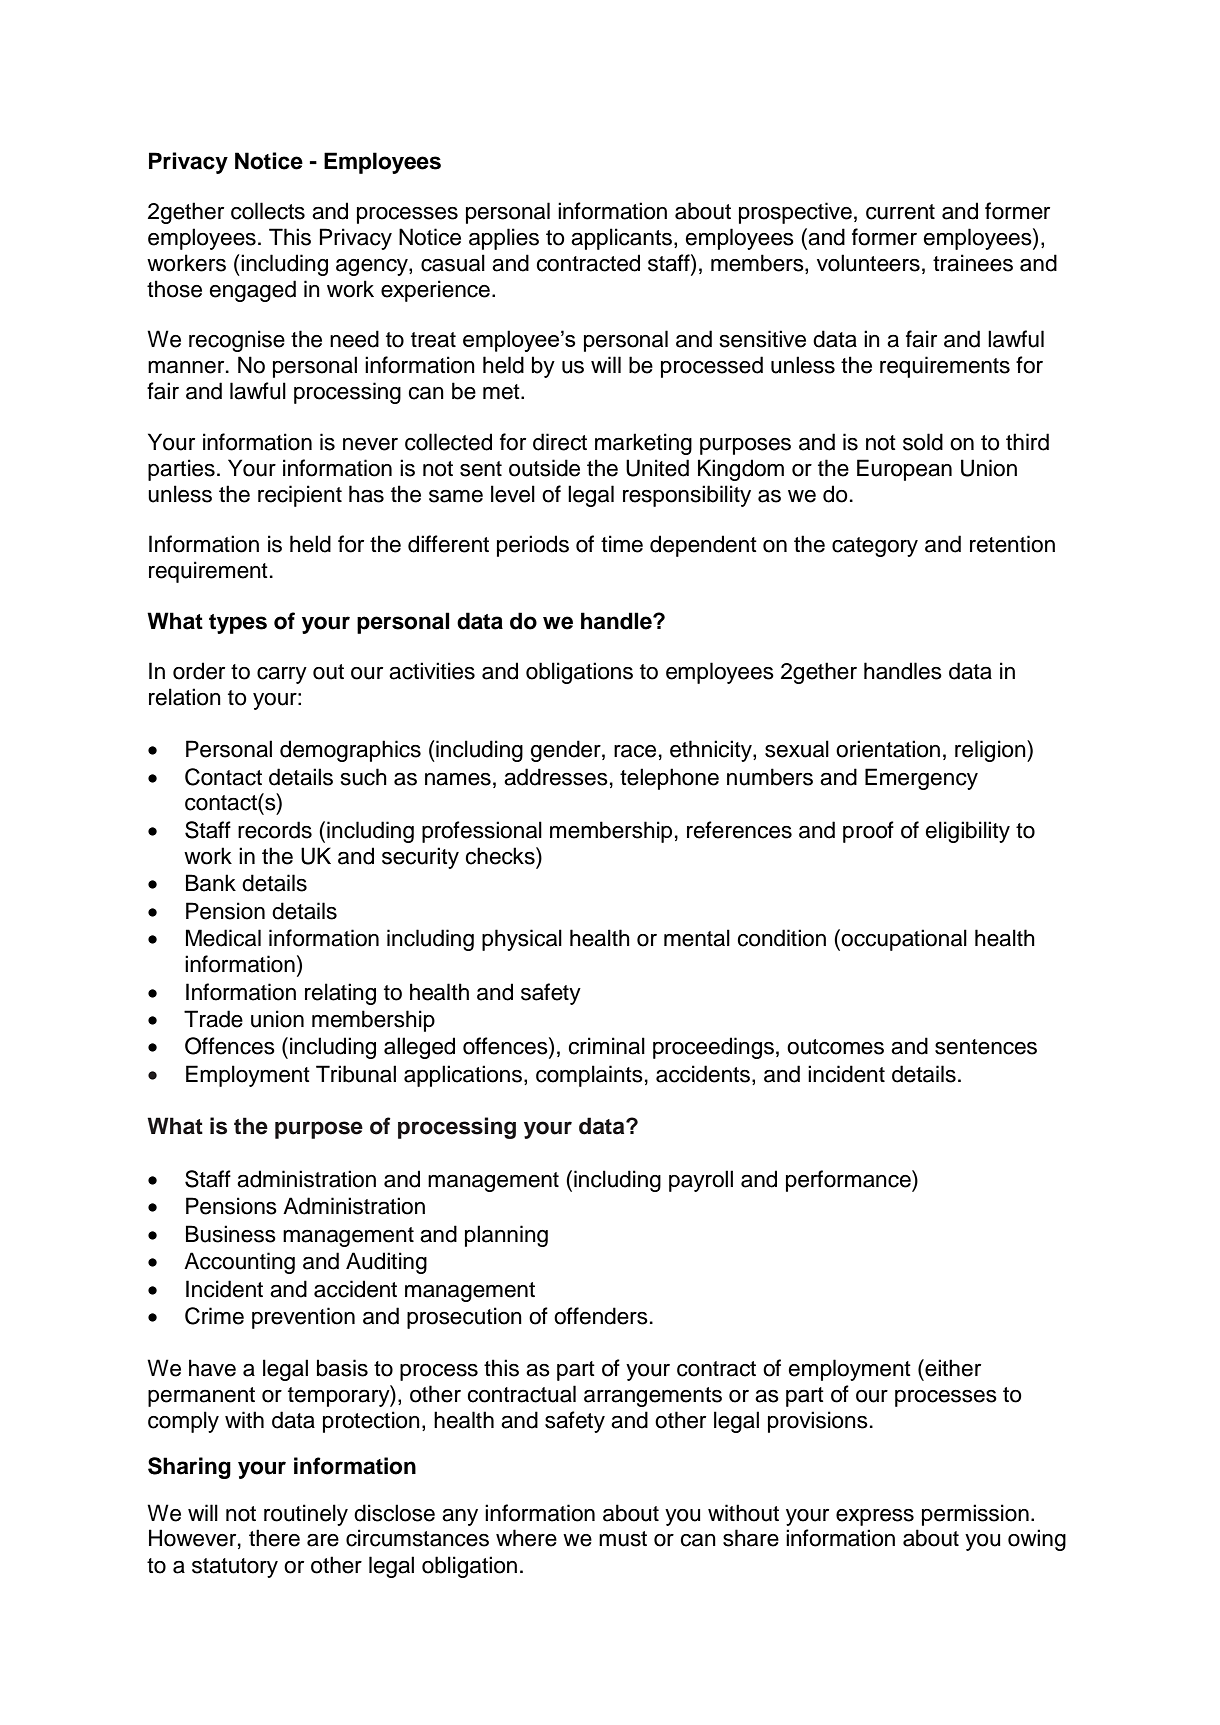 The height and width of the screenshot is (1725, 1220). Describe the element at coordinates (973, 263) in the screenshot. I see `trainees` at that location.
